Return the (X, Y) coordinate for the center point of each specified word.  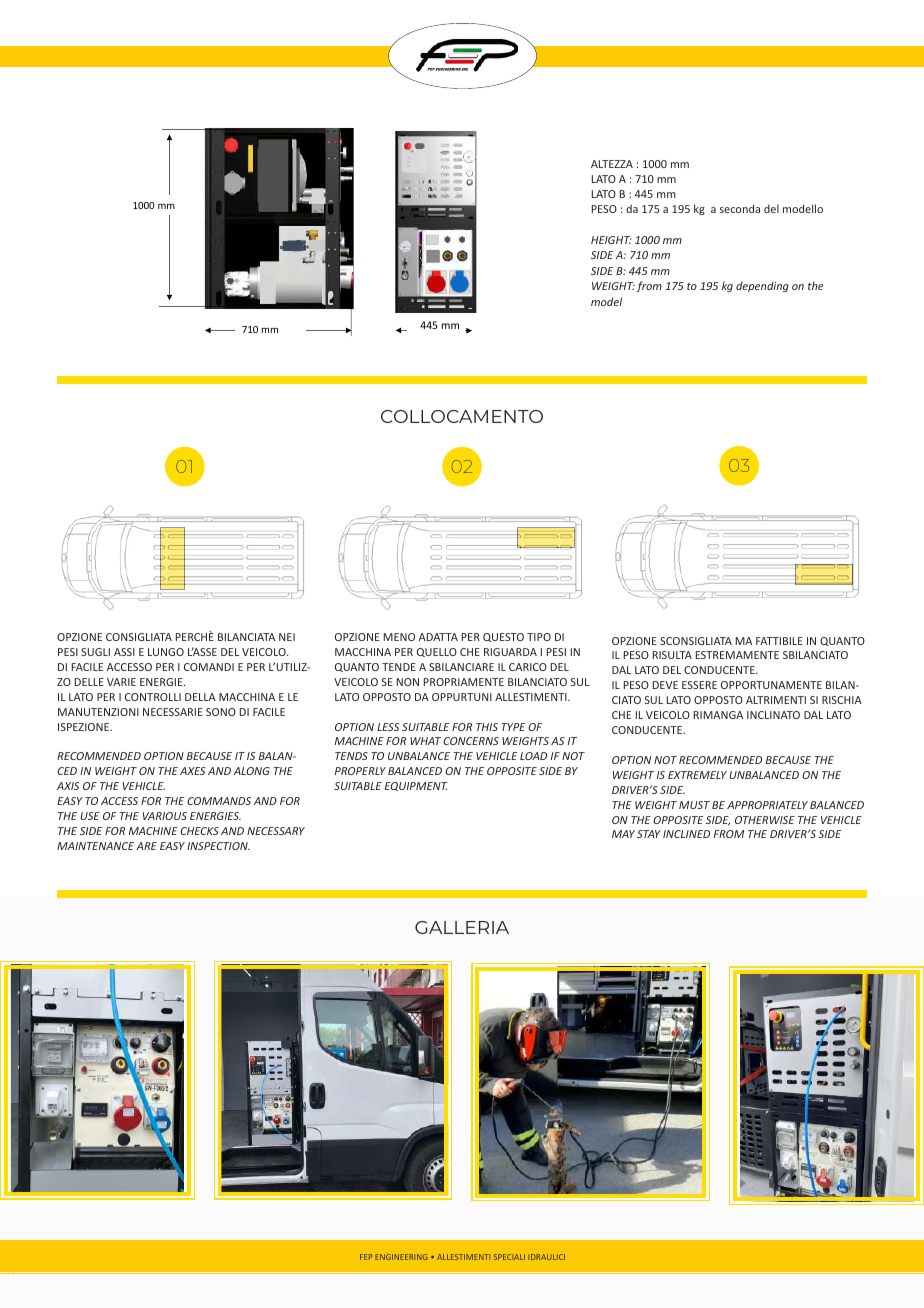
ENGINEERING (401, 1257)
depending (762, 287)
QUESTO (503, 637)
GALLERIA (462, 927)
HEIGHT (611, 240)
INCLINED (686, 834)
